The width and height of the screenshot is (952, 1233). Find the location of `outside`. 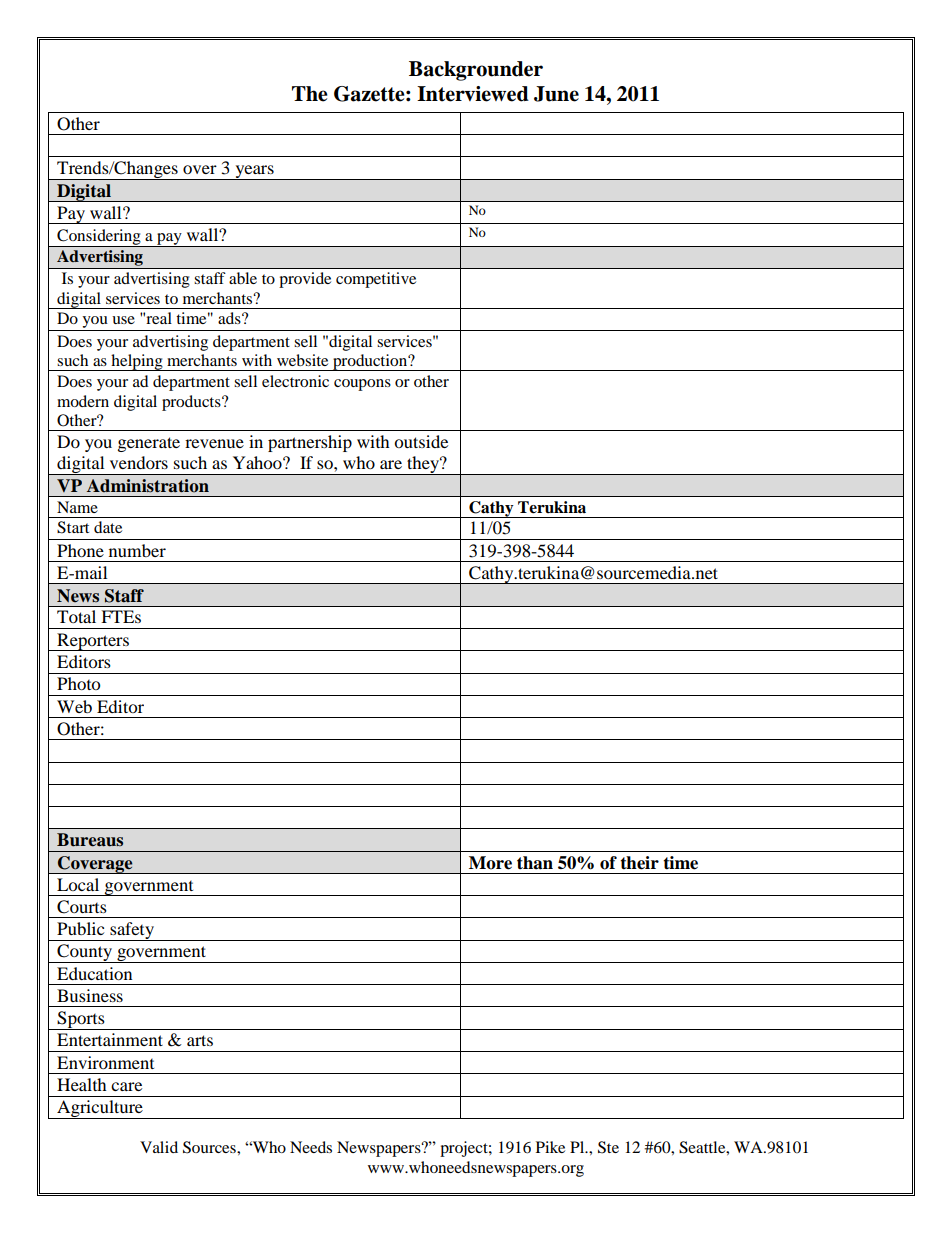

outside is located at coordinates (421, 441).
